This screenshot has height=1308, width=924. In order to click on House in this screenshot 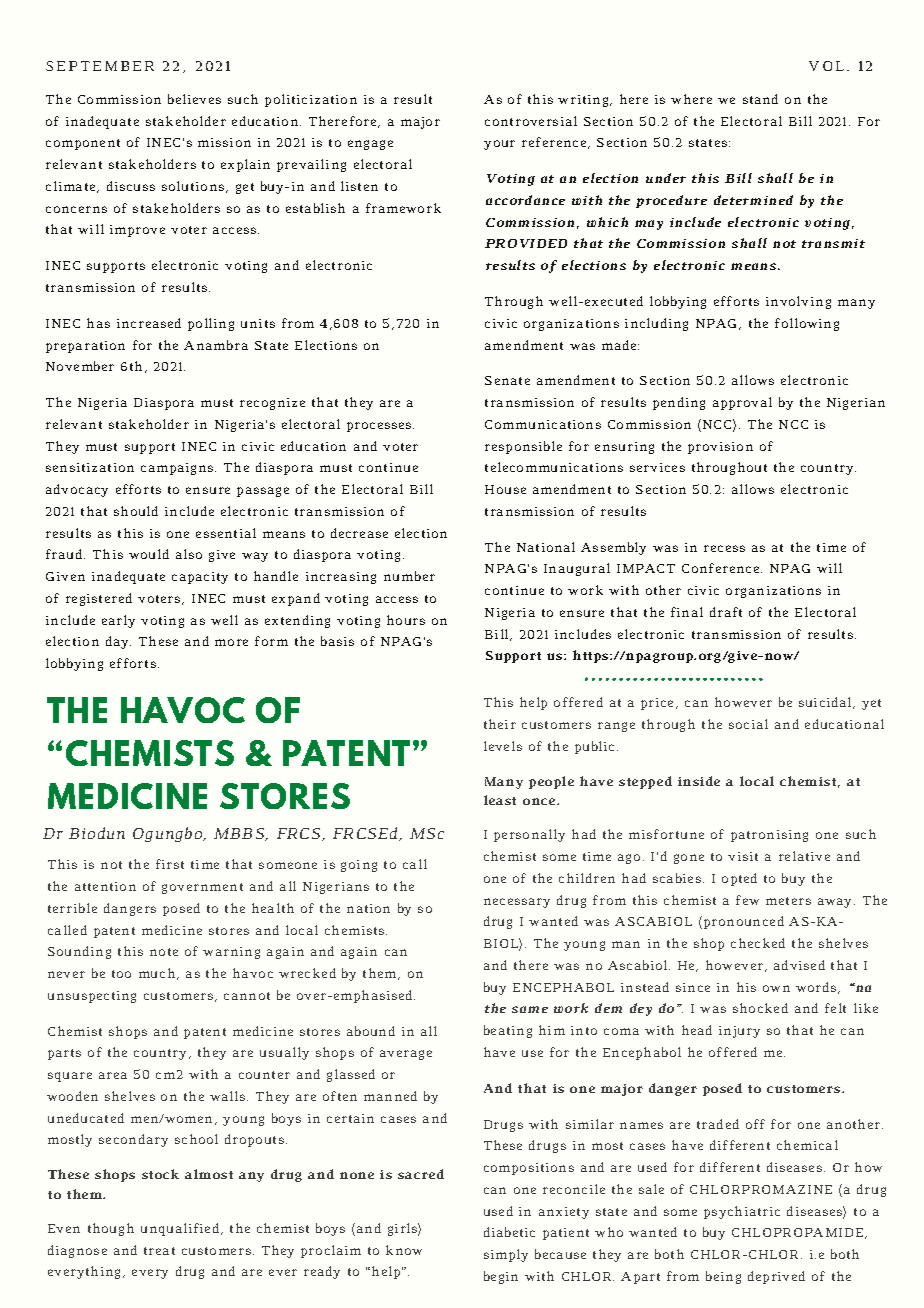, I will do `click(505, 489)`.
